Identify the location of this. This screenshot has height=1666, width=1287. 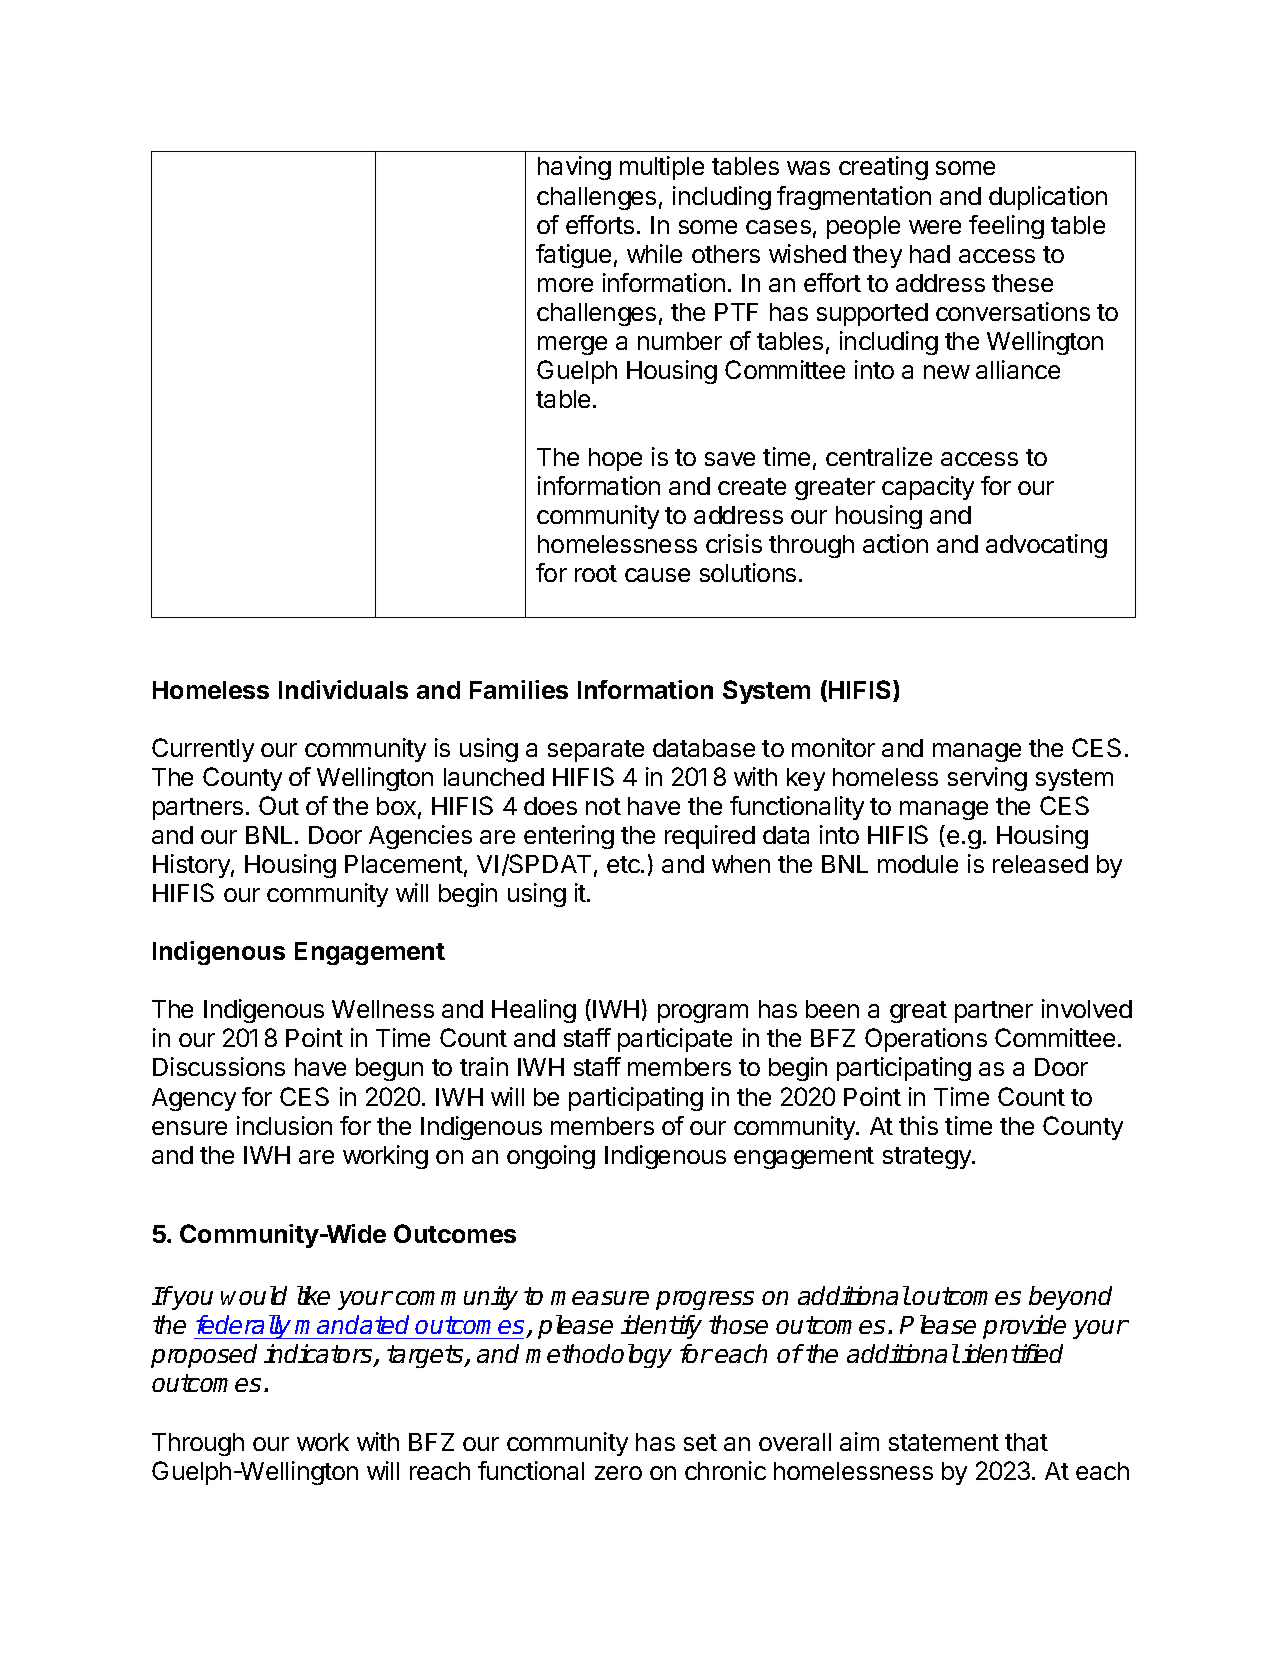
(918, 1125).
